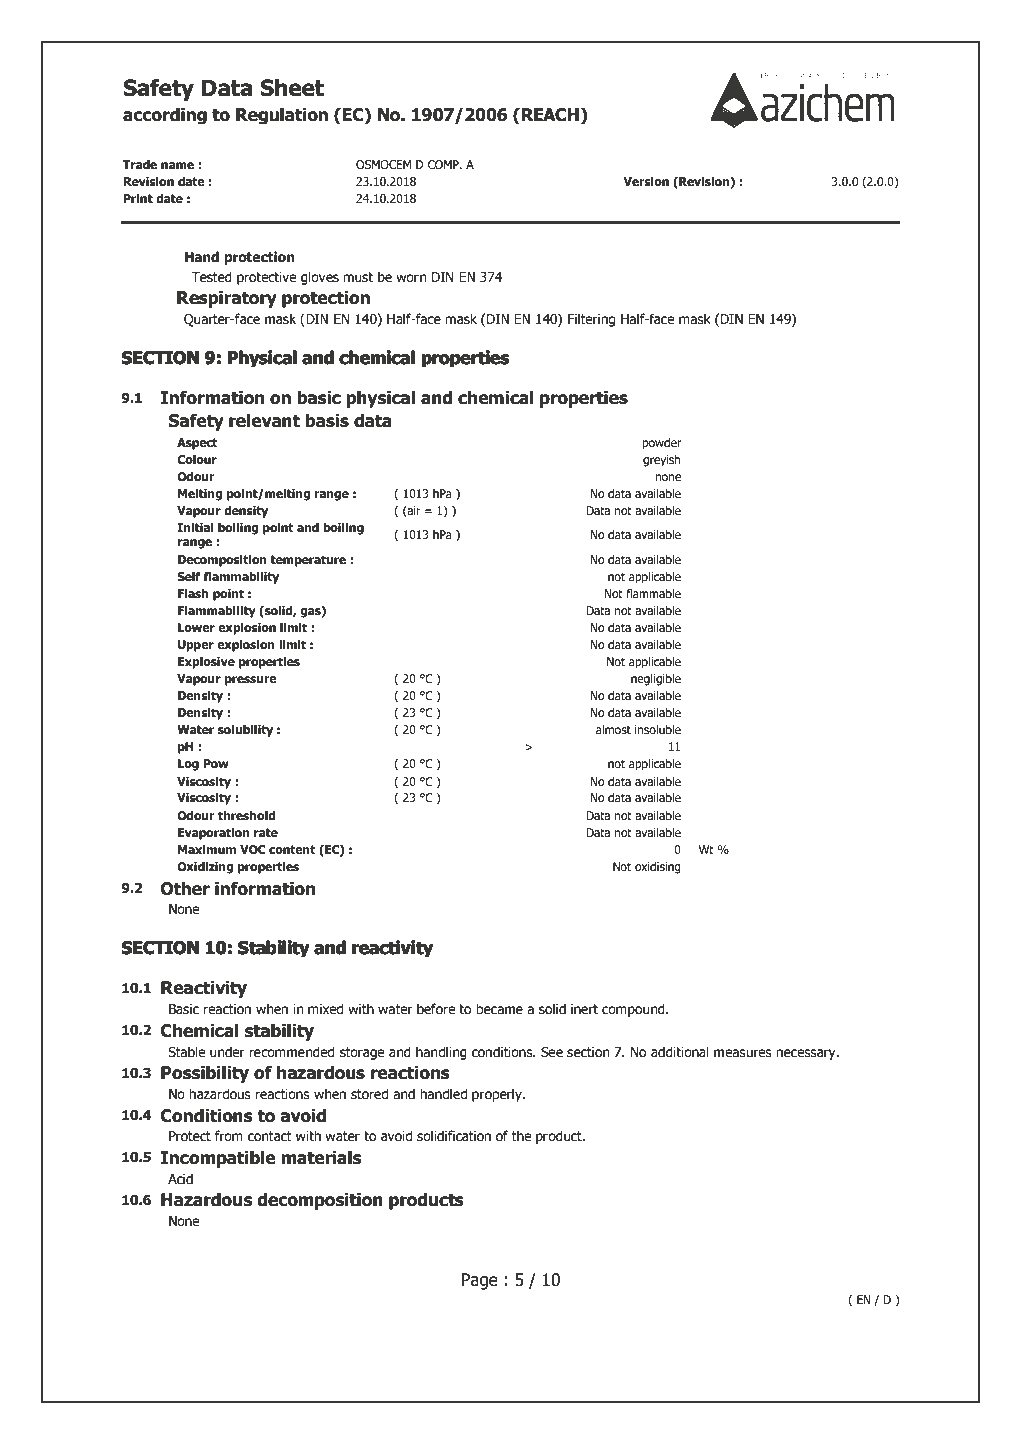  Describe the element at coordinates (743, 1053) in the document. I see `measures` at that location.
